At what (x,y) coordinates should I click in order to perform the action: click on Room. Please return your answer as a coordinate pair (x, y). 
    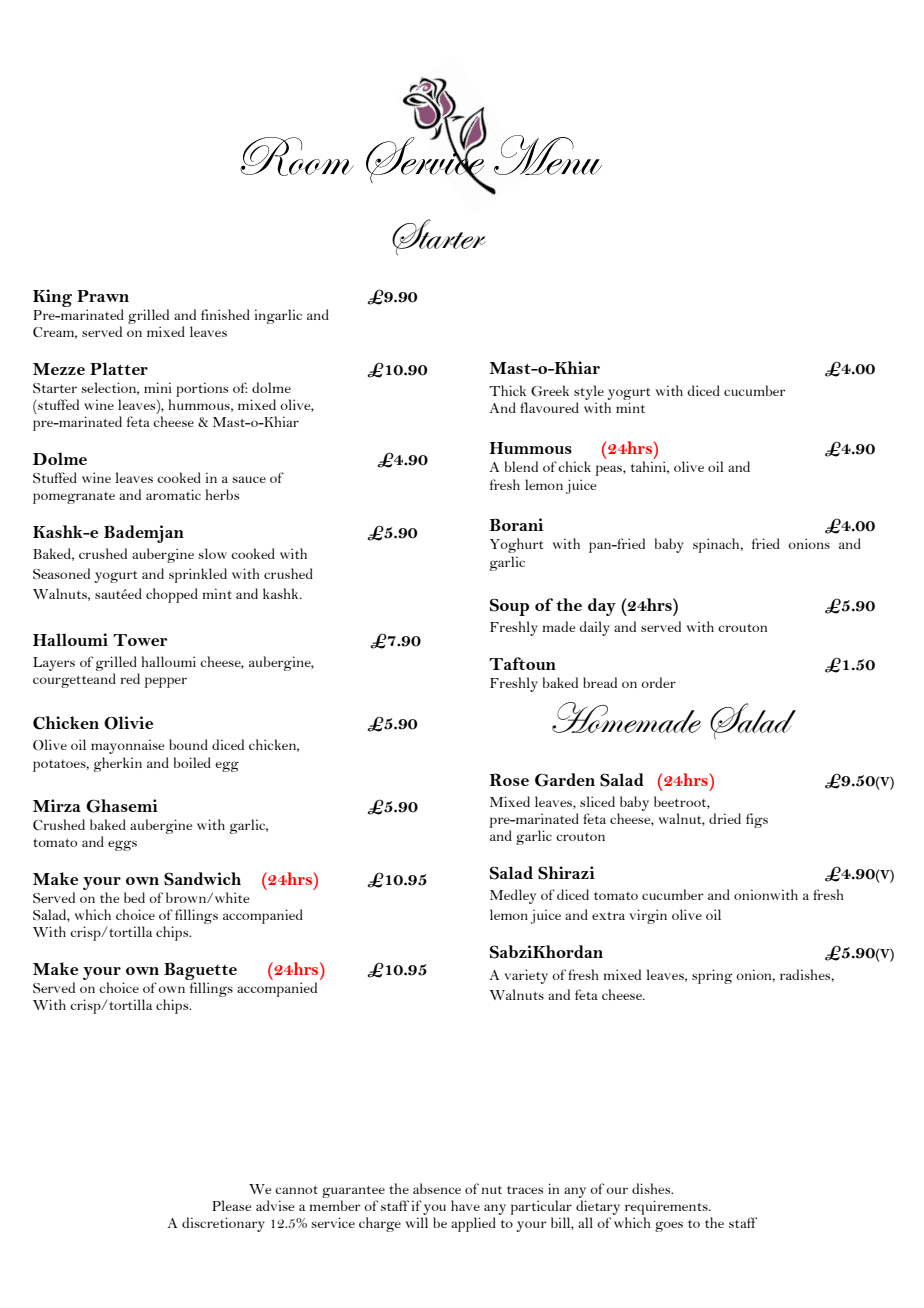
    Looking at the image, I should click on (297, 156).
